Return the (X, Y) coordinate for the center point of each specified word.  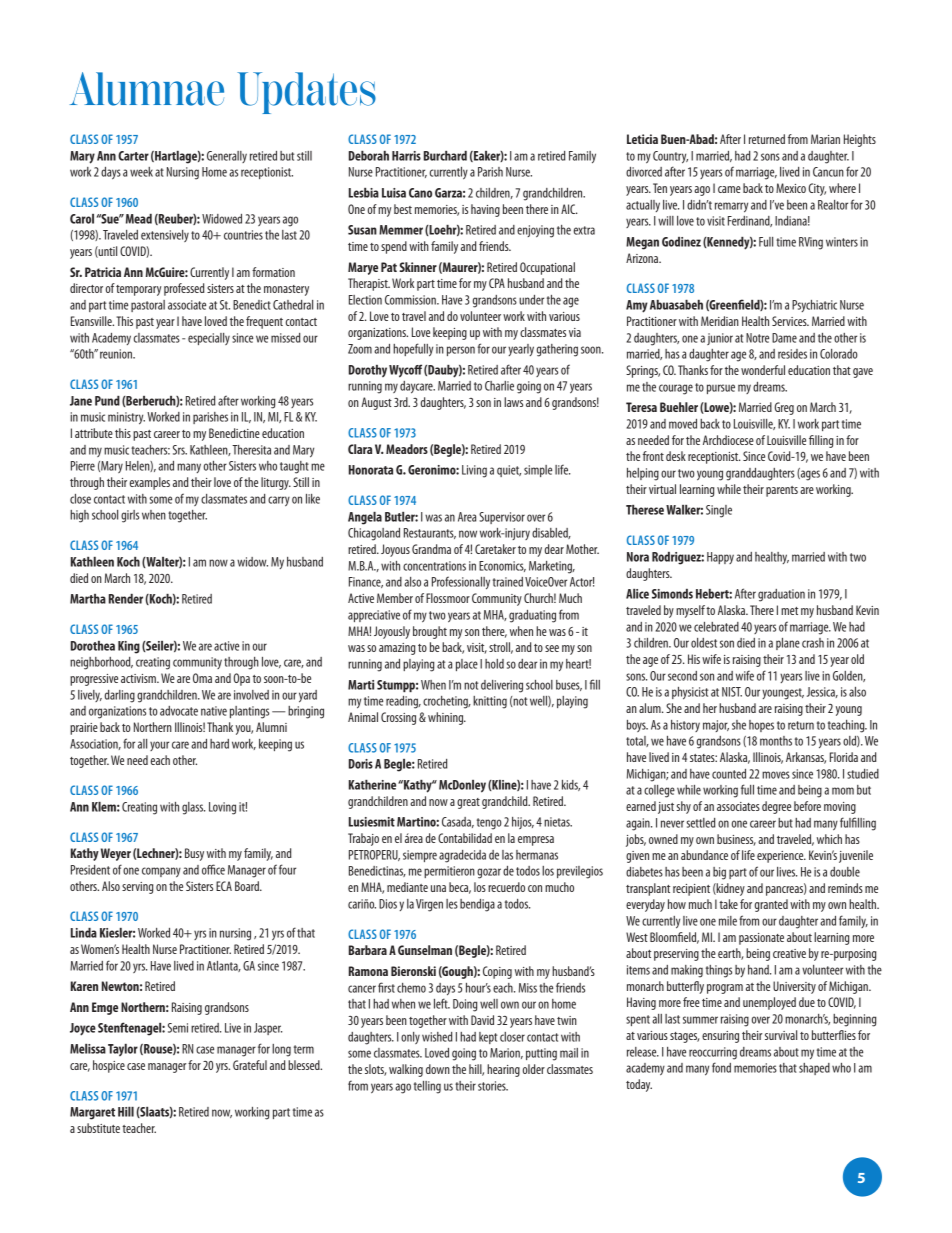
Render (126, 599)
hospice (109, 1066)
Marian (825, 139)
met (789, 611)
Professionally (461, 583)
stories (493, 1086)
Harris (406, 156)
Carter (133, 156)
